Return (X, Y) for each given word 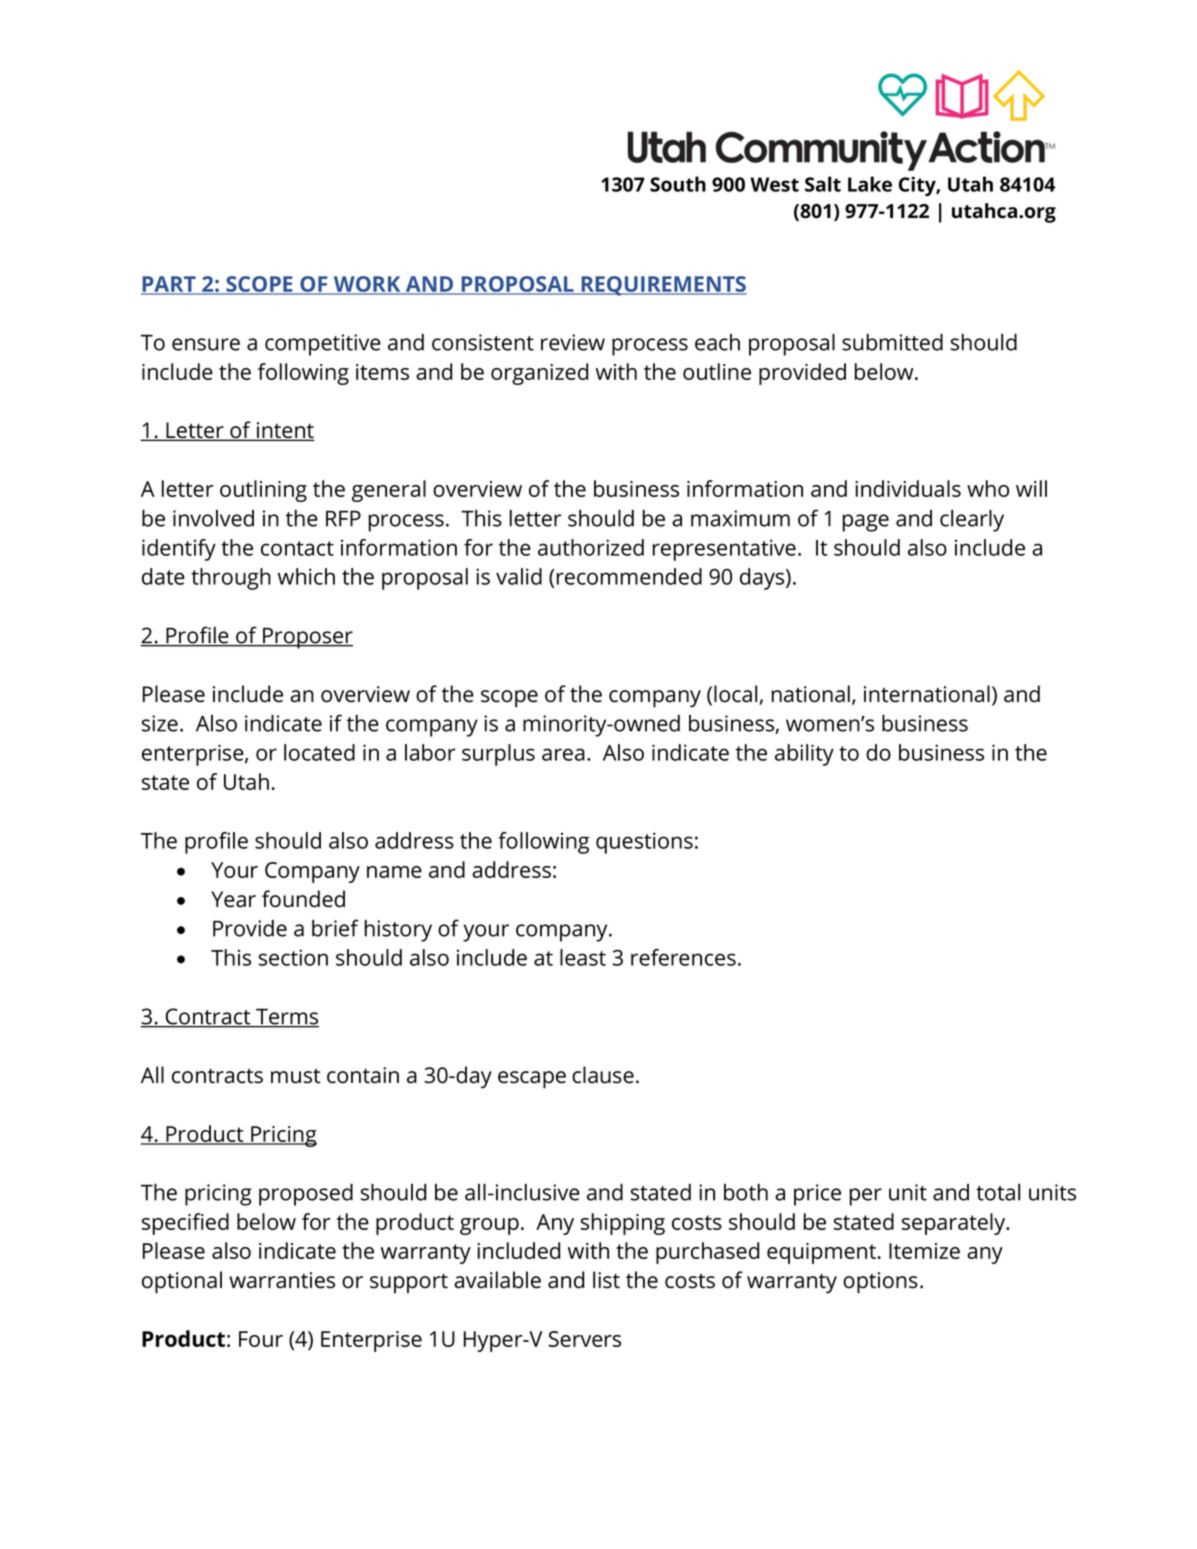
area (563, 754)
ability (804, 755)
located (319, 752)
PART (169, 285)
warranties (282, 1280)
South (678, 184)
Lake (870, 184)
